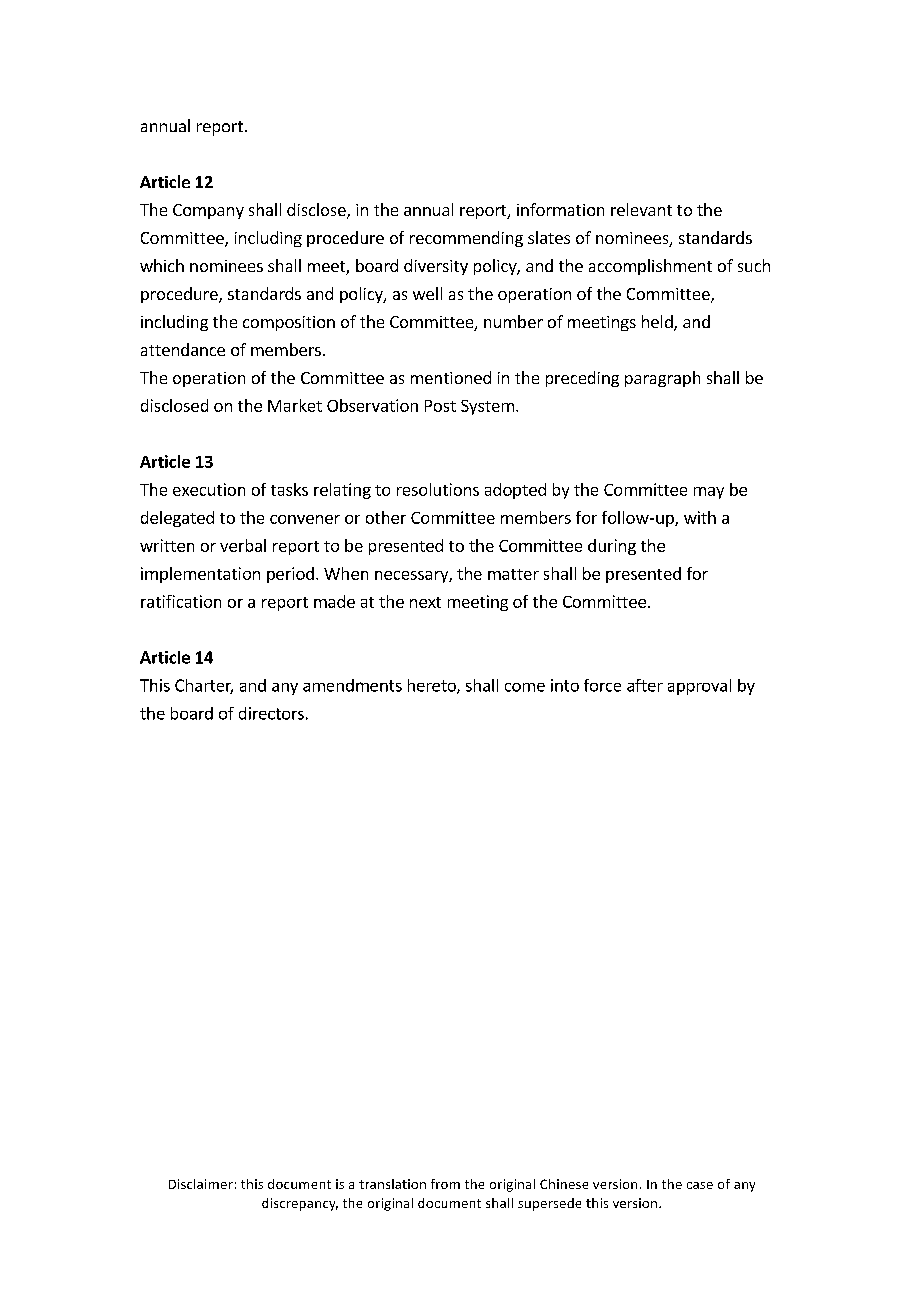 This document has height=1308, width=924. Describe the element at coordinates (466, 239) in the document. I see `recommending` at that location.
